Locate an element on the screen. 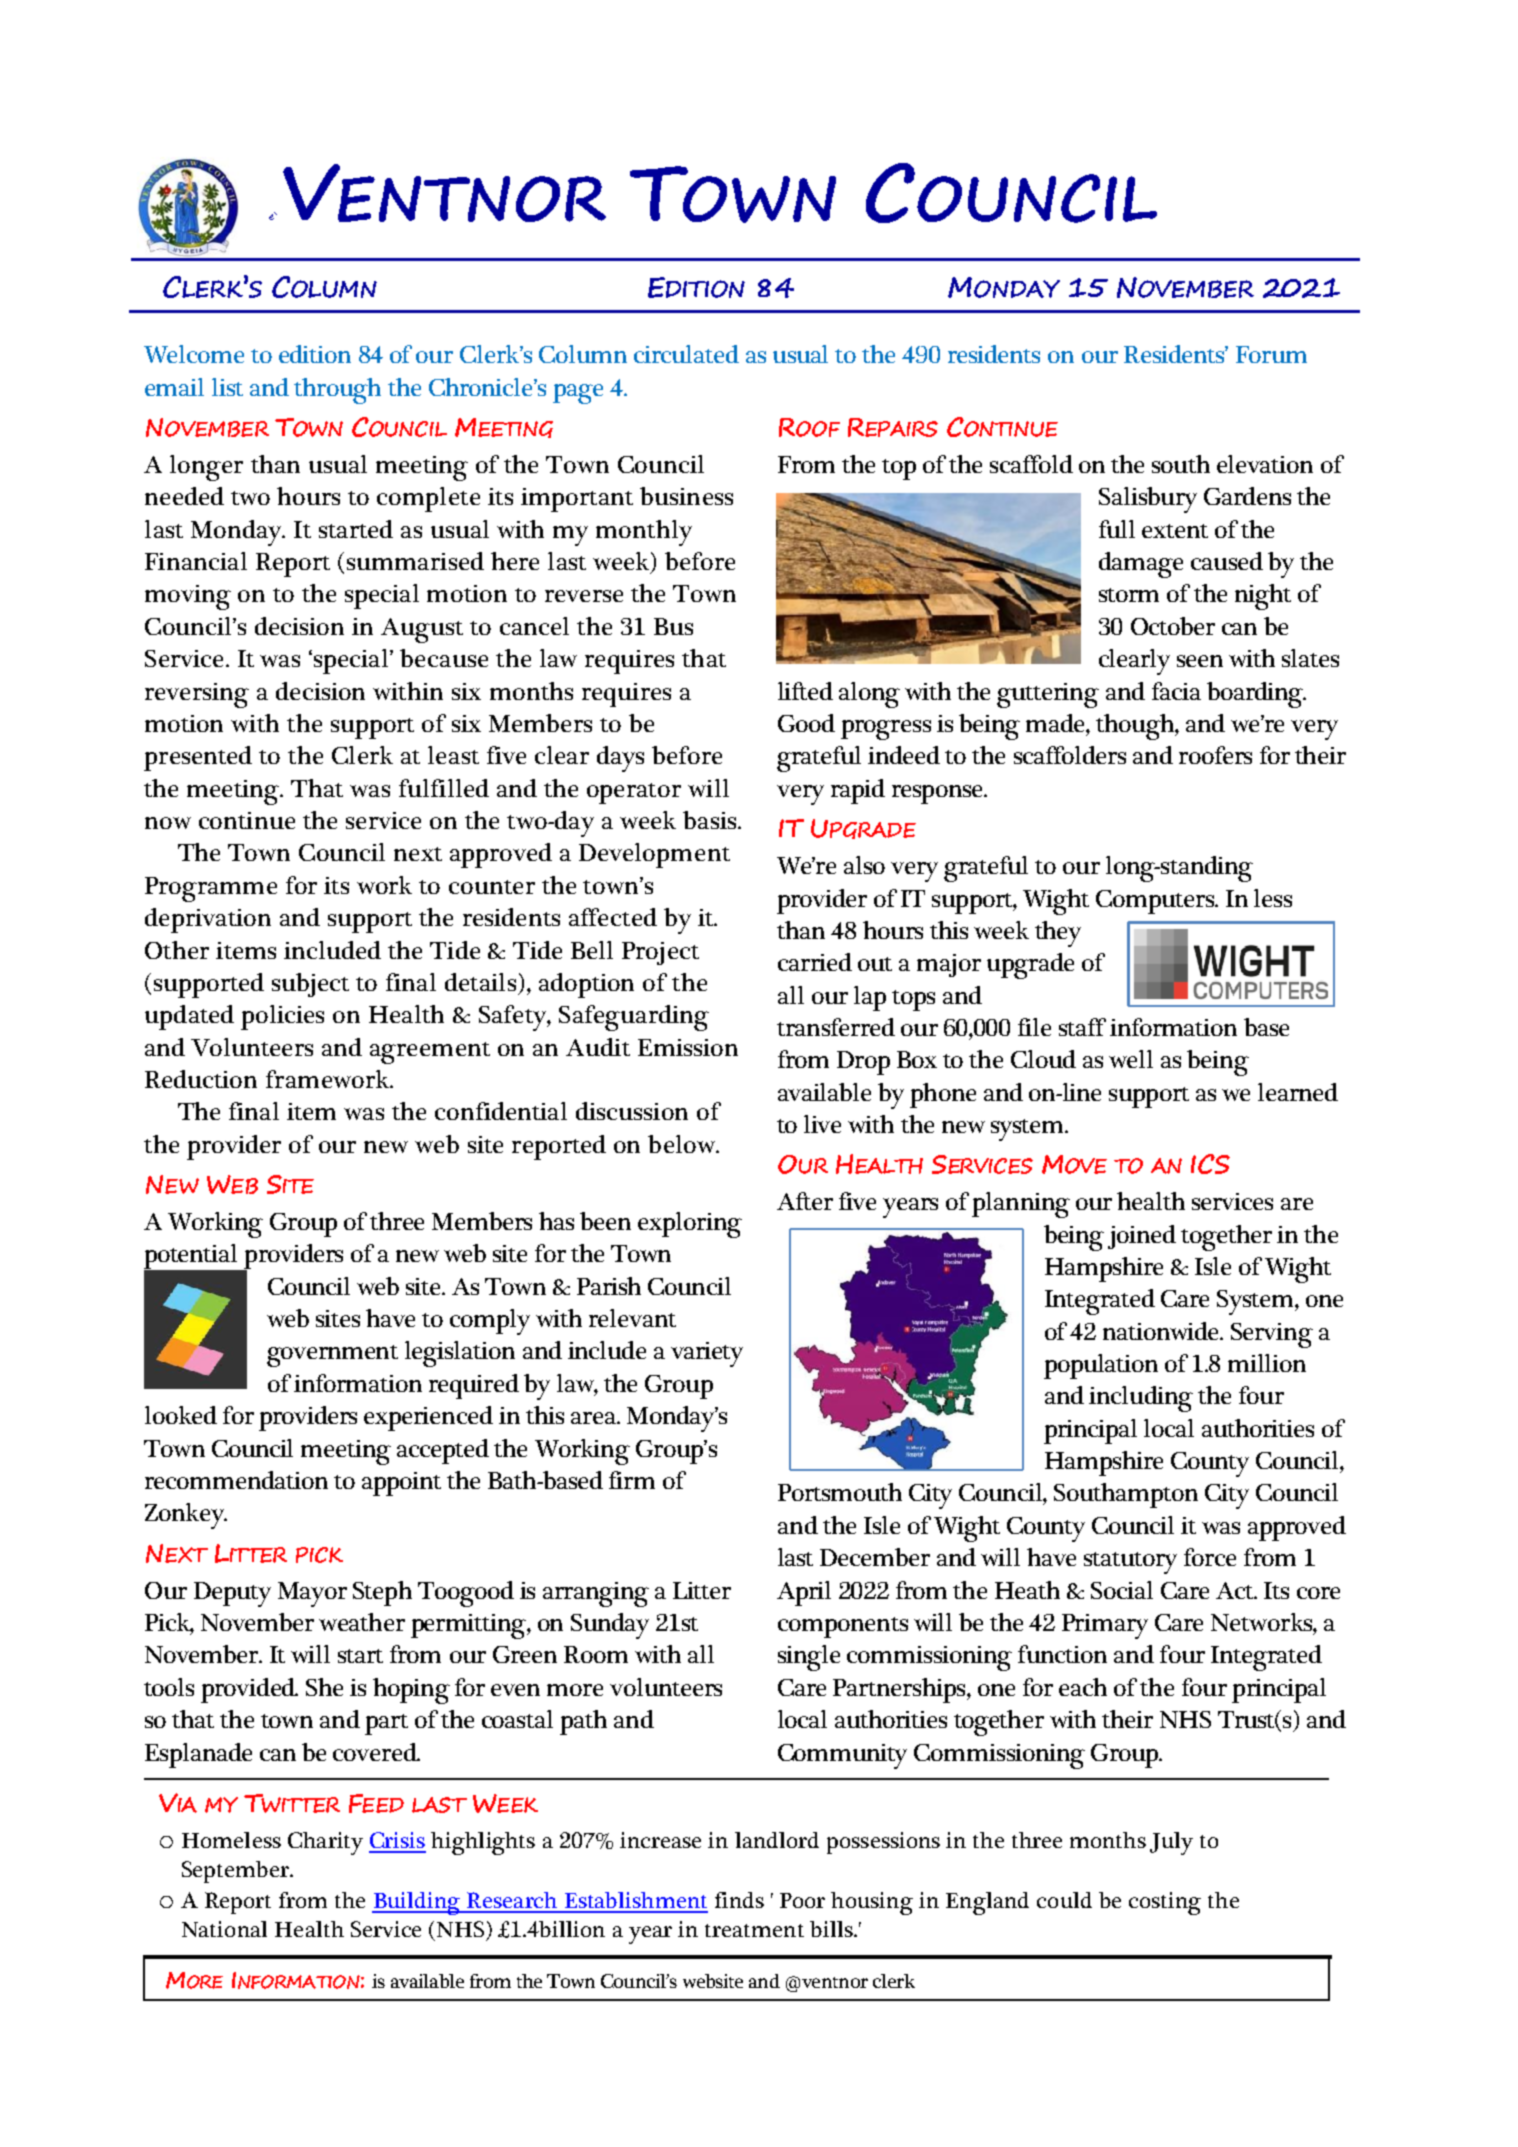  recommendation is located at coordinates (236, 1480).
